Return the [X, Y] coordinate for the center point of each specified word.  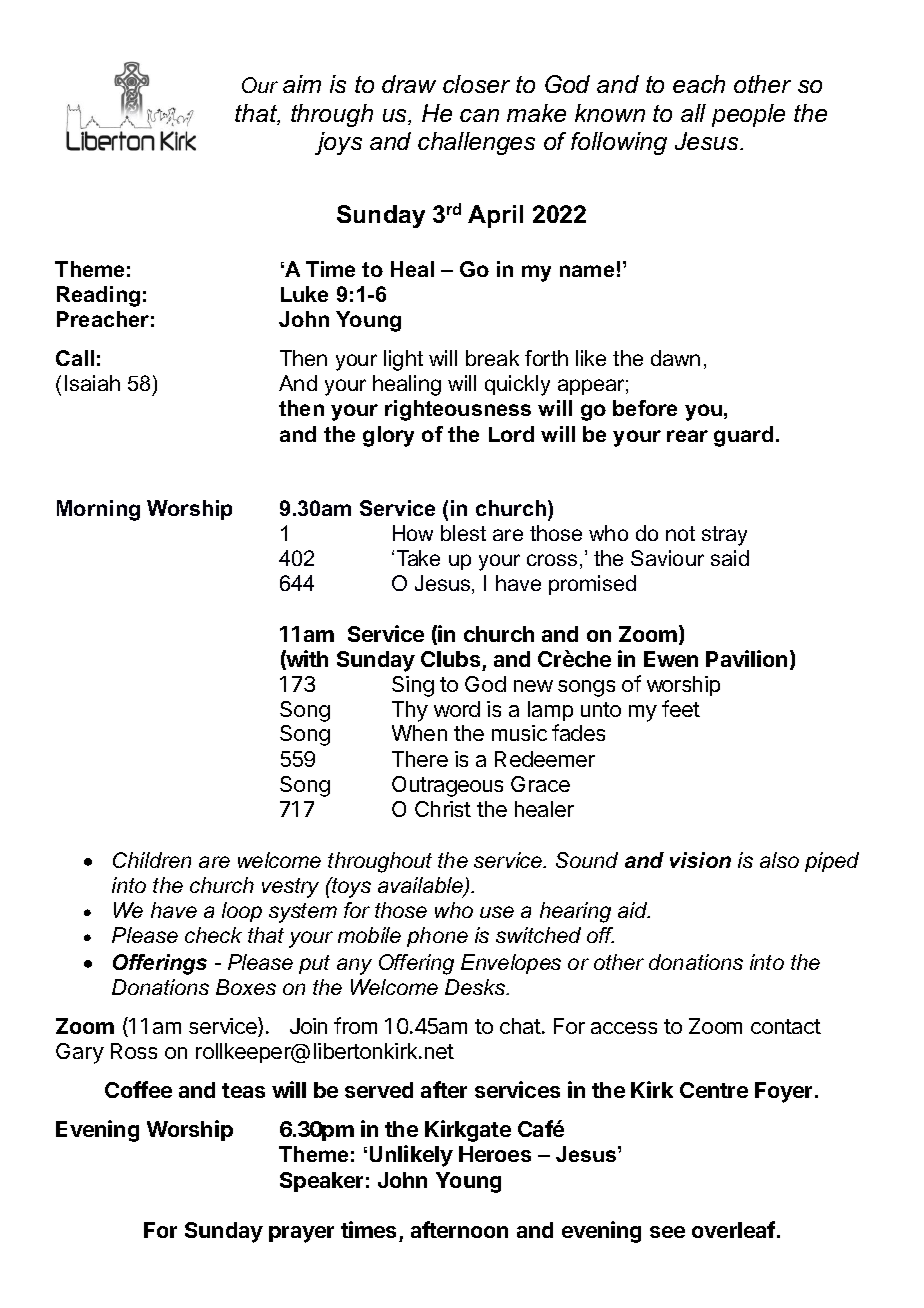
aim [302, 84]
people [748, 115]
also [779, 860]
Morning [98, 510]
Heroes [495, 1154]
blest [463, 533]
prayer [301, 1234]
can [479, 115]
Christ [443, 809]
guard [743, 436]
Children [152, 860]
